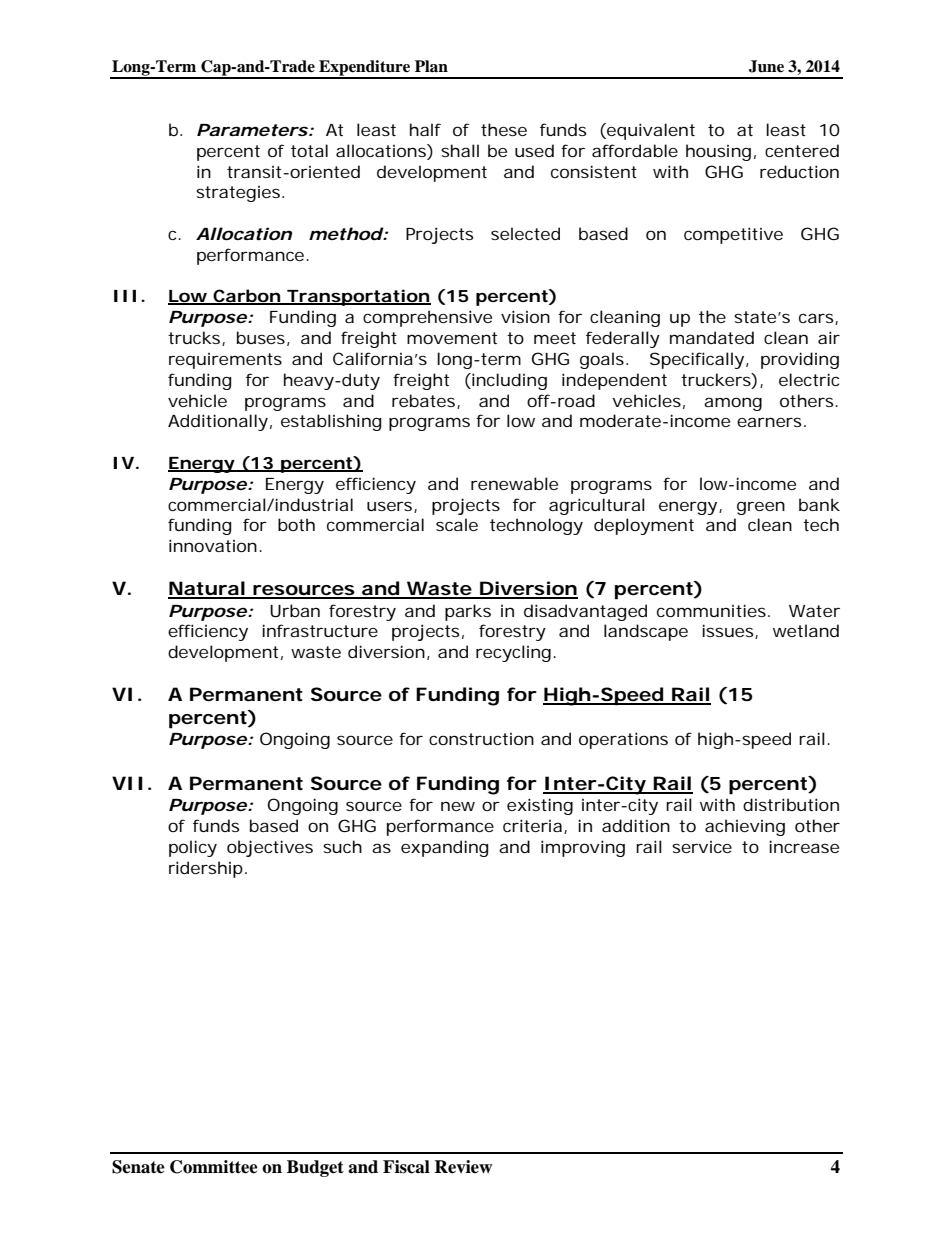  Describe the element at coordinates (508, 381) in the screenshot. I see `including` at that location.
